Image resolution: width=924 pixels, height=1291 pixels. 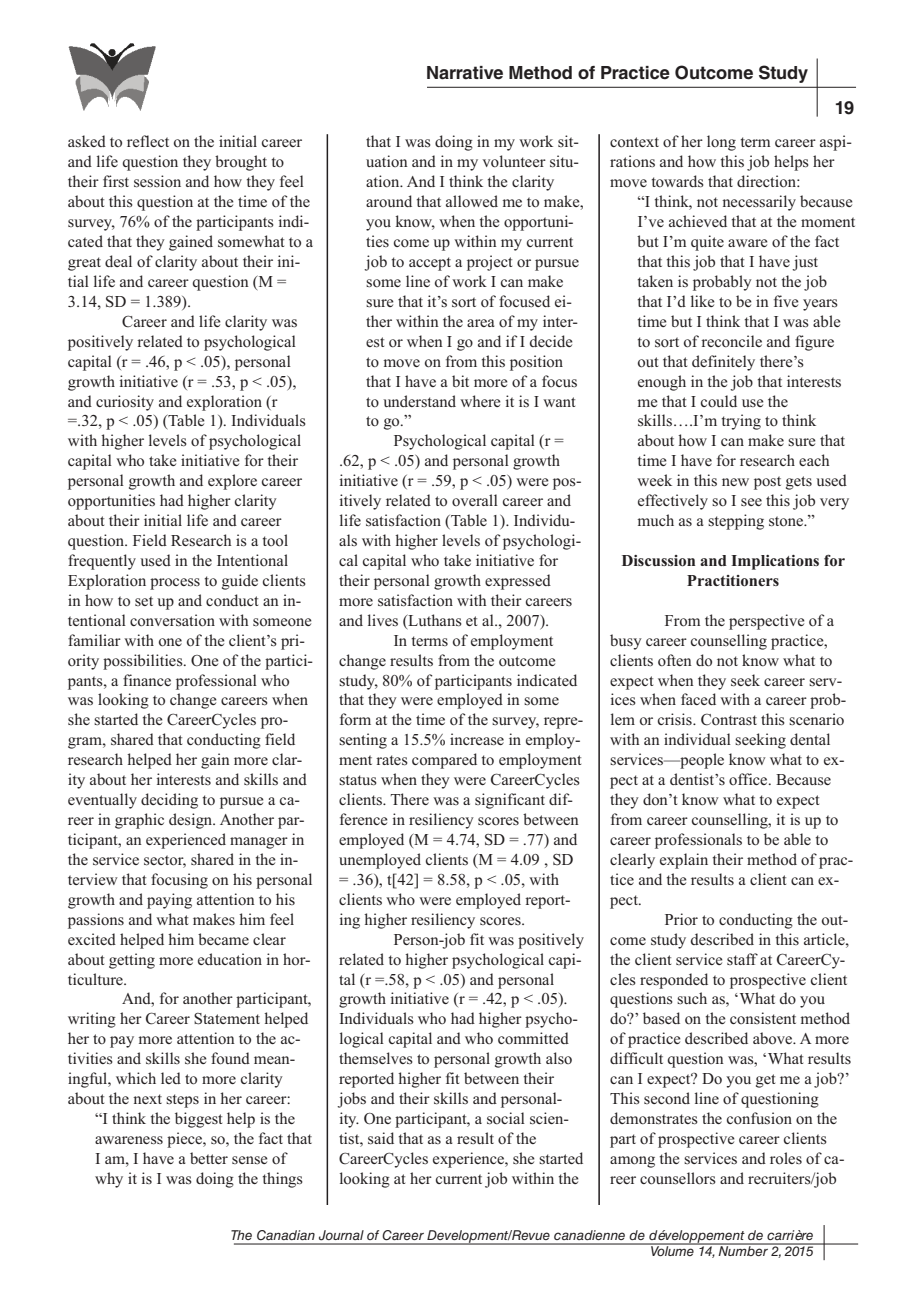 What do you see at coordinates (148, 141) in the screenshot?
I see `reflect` at bounding box center [148, 141].
